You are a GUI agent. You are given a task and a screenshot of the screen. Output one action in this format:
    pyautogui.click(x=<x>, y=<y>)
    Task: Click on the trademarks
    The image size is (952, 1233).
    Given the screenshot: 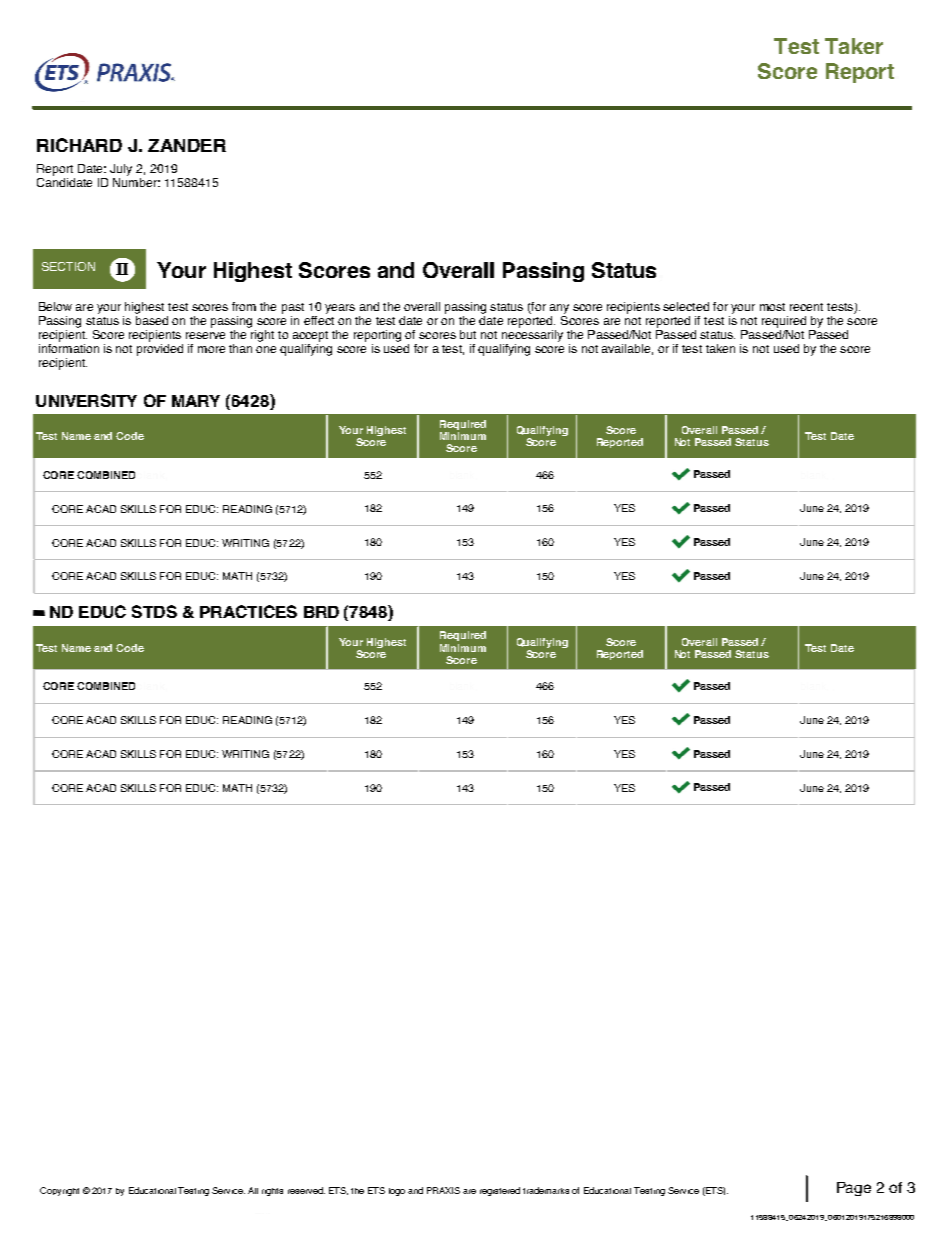 What is the action you would take?
    pyautogui.click(x=546, y=1190)
